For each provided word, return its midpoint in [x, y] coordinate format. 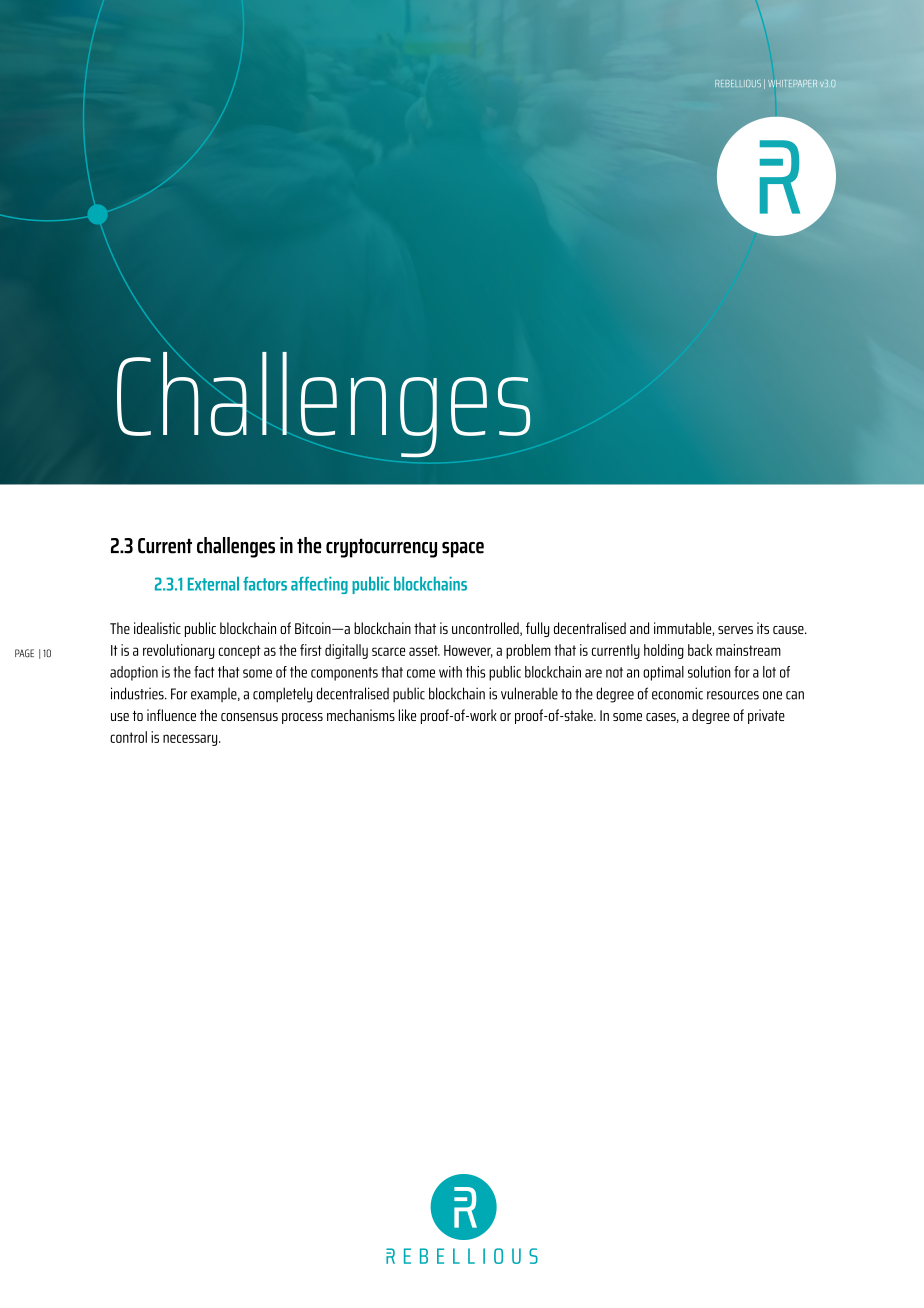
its [763, 628]
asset [424, 650]
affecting [319, 585]
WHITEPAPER [792, 83]
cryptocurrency [381, 548]
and [639, 628]
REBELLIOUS [738, 83]
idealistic [157, 628]
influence [171, 715]
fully [537, 629]
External [213, 583]
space [463, 550]
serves [735, 630]
